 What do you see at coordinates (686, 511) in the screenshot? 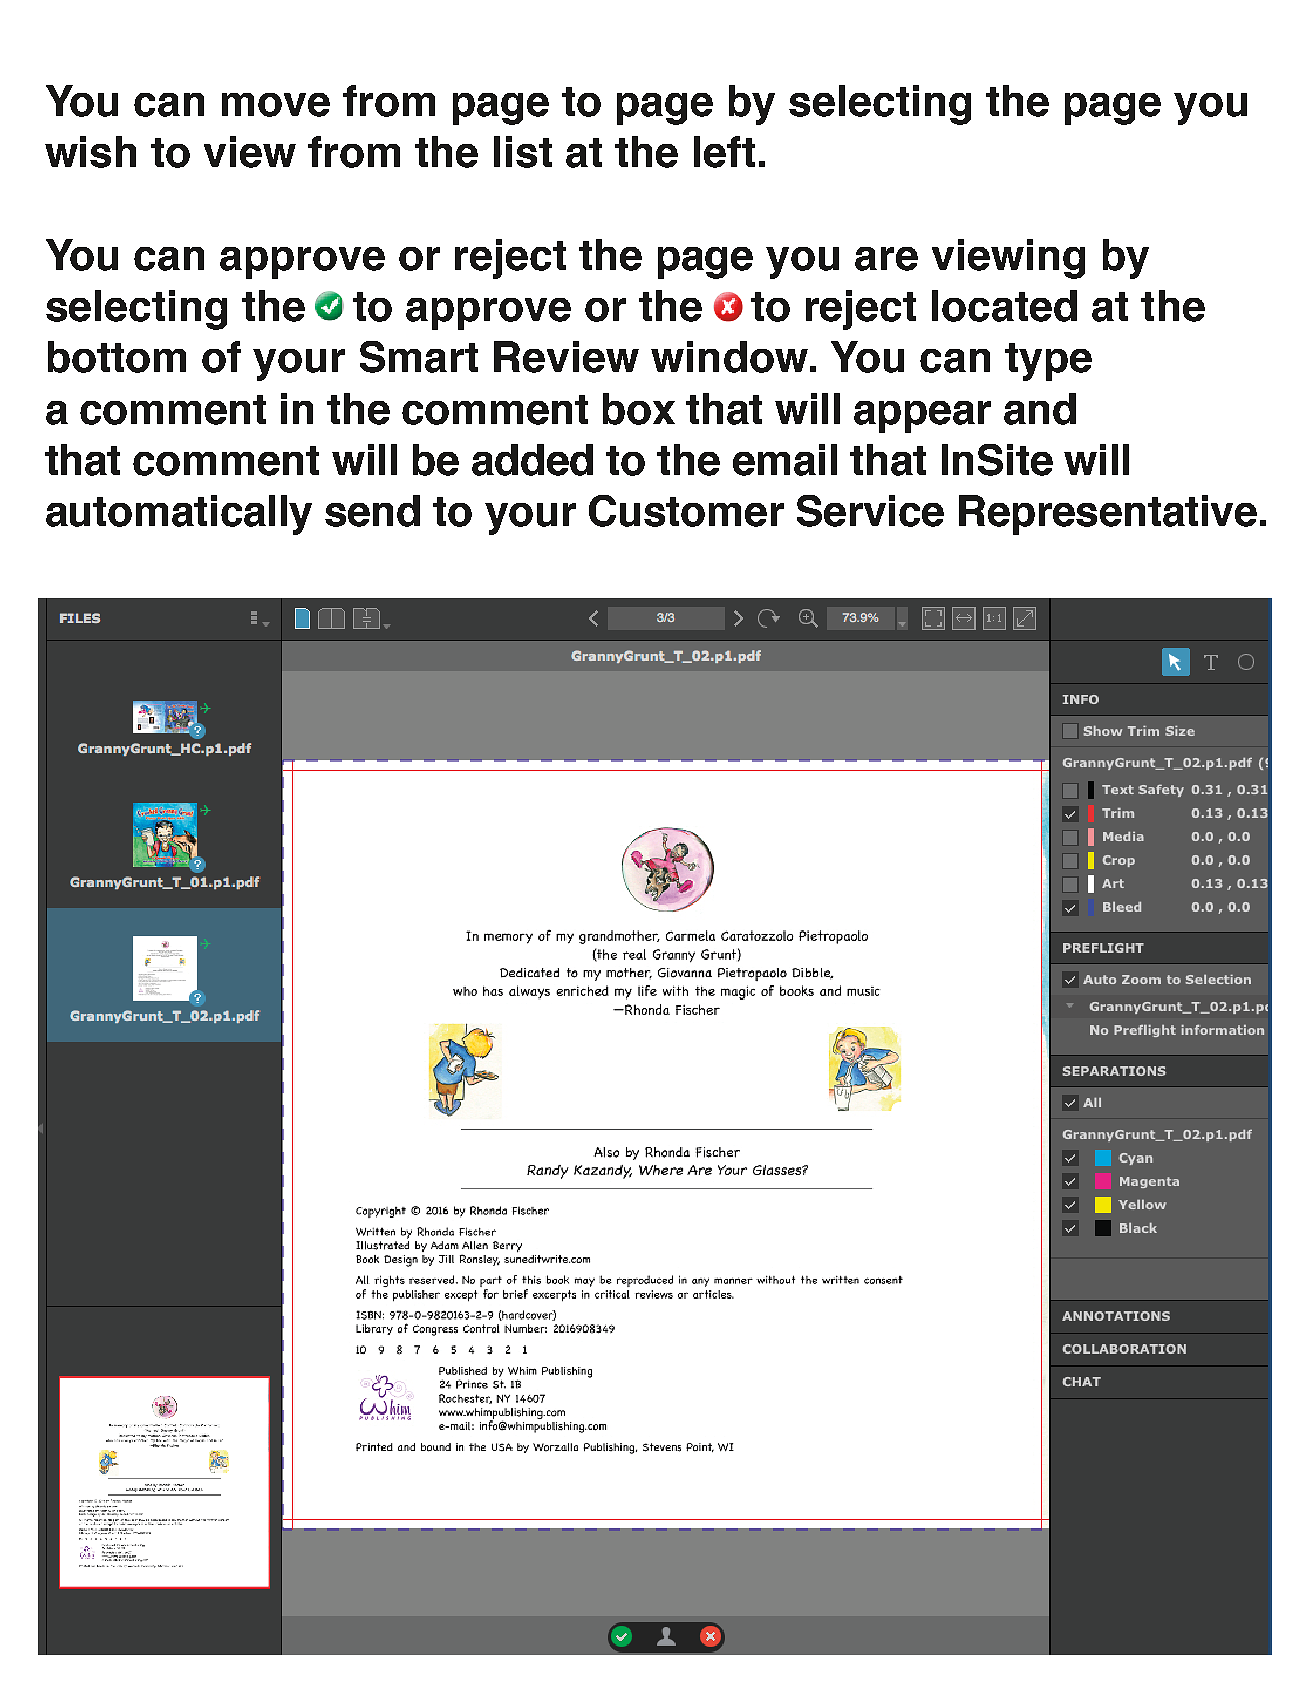
I see `Customer` at bounding box center [686, 511].
